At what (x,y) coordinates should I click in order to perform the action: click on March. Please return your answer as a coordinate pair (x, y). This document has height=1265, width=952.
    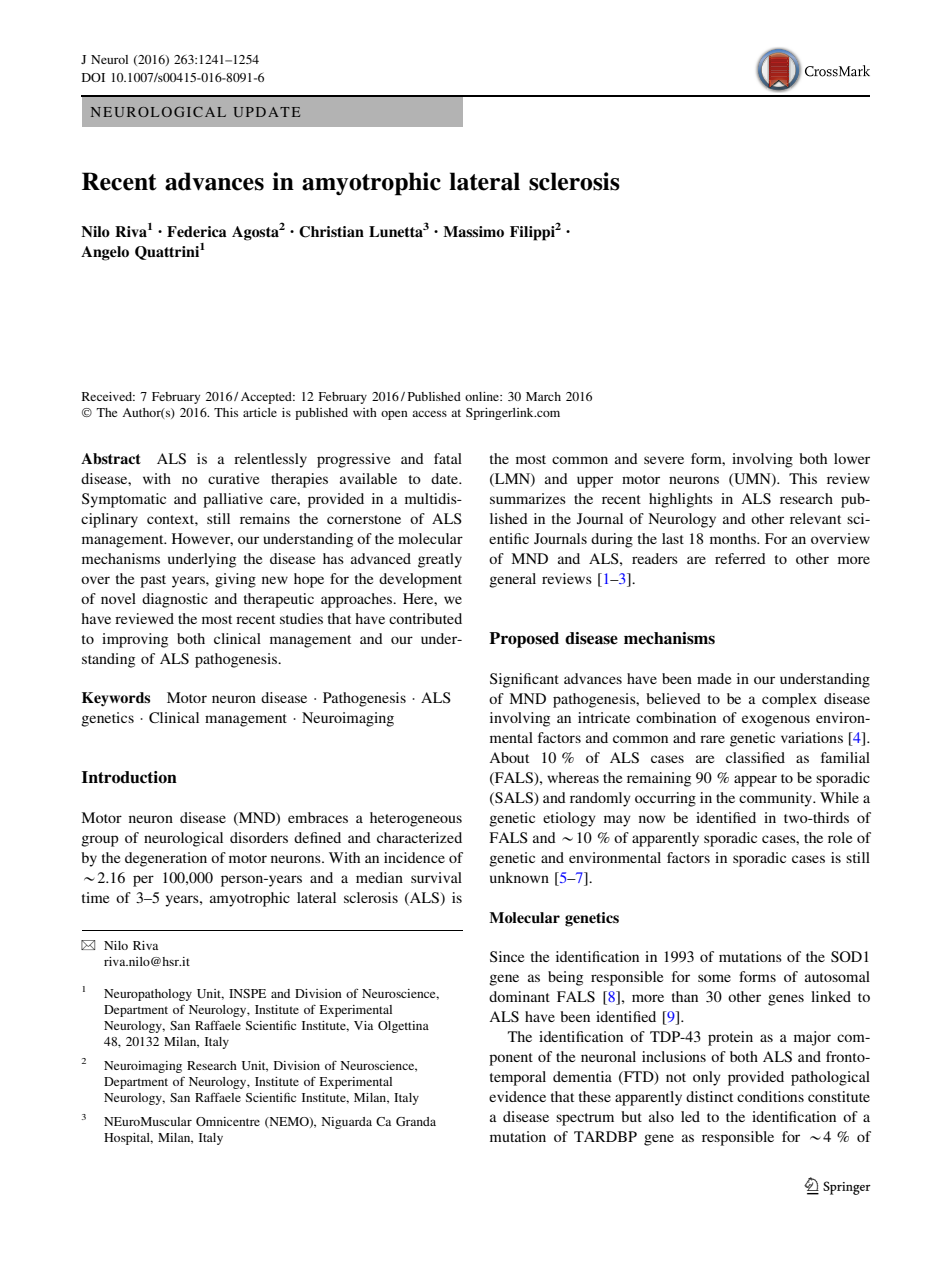
    Looking at the image, I should click on (543, 396).
